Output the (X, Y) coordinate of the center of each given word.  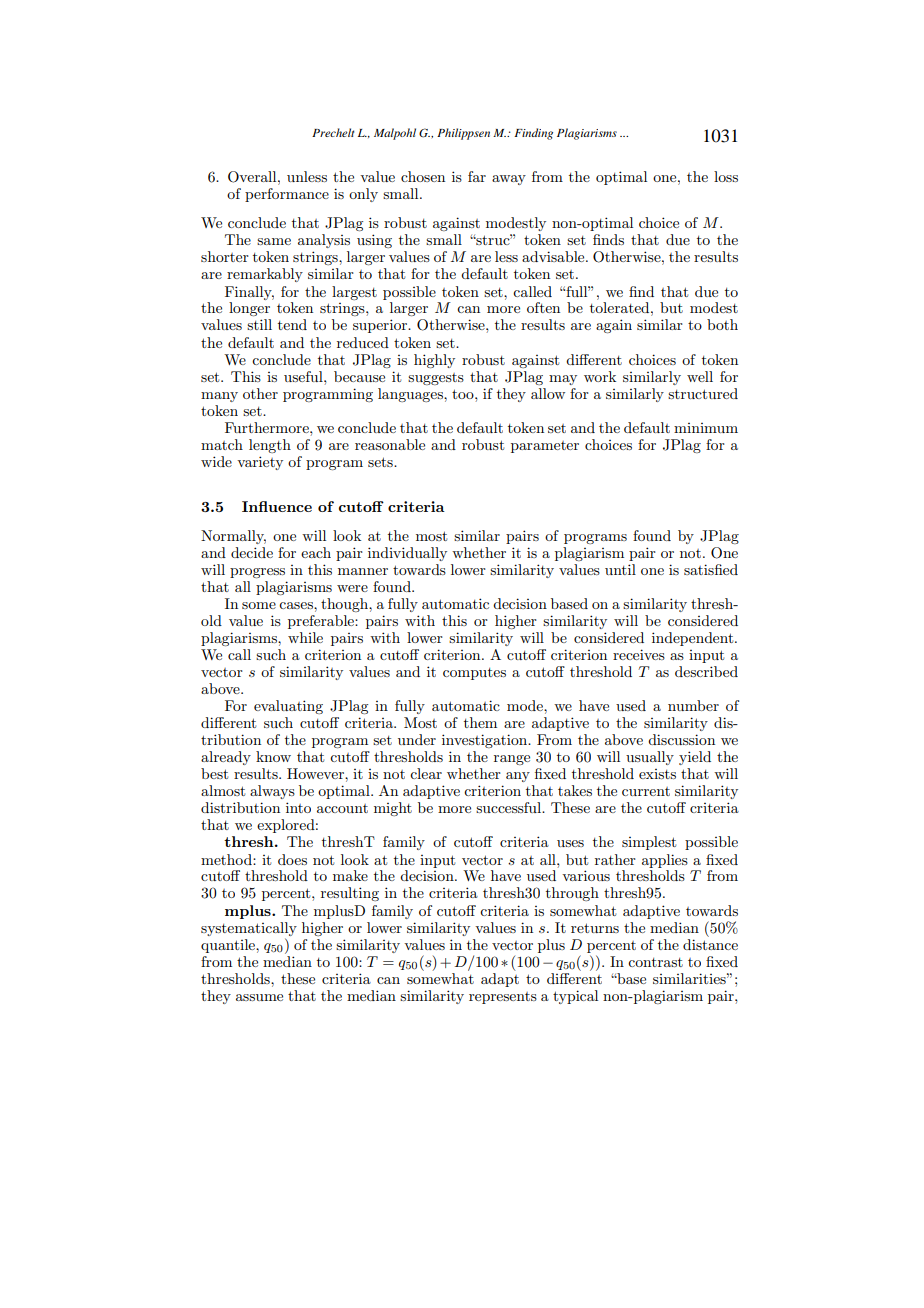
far (477, 176)
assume (259, 997)
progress (257, 573)
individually (407, 554)
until (620, 569)
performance (287, 195)
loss (726, 176)
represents (503, 998)
